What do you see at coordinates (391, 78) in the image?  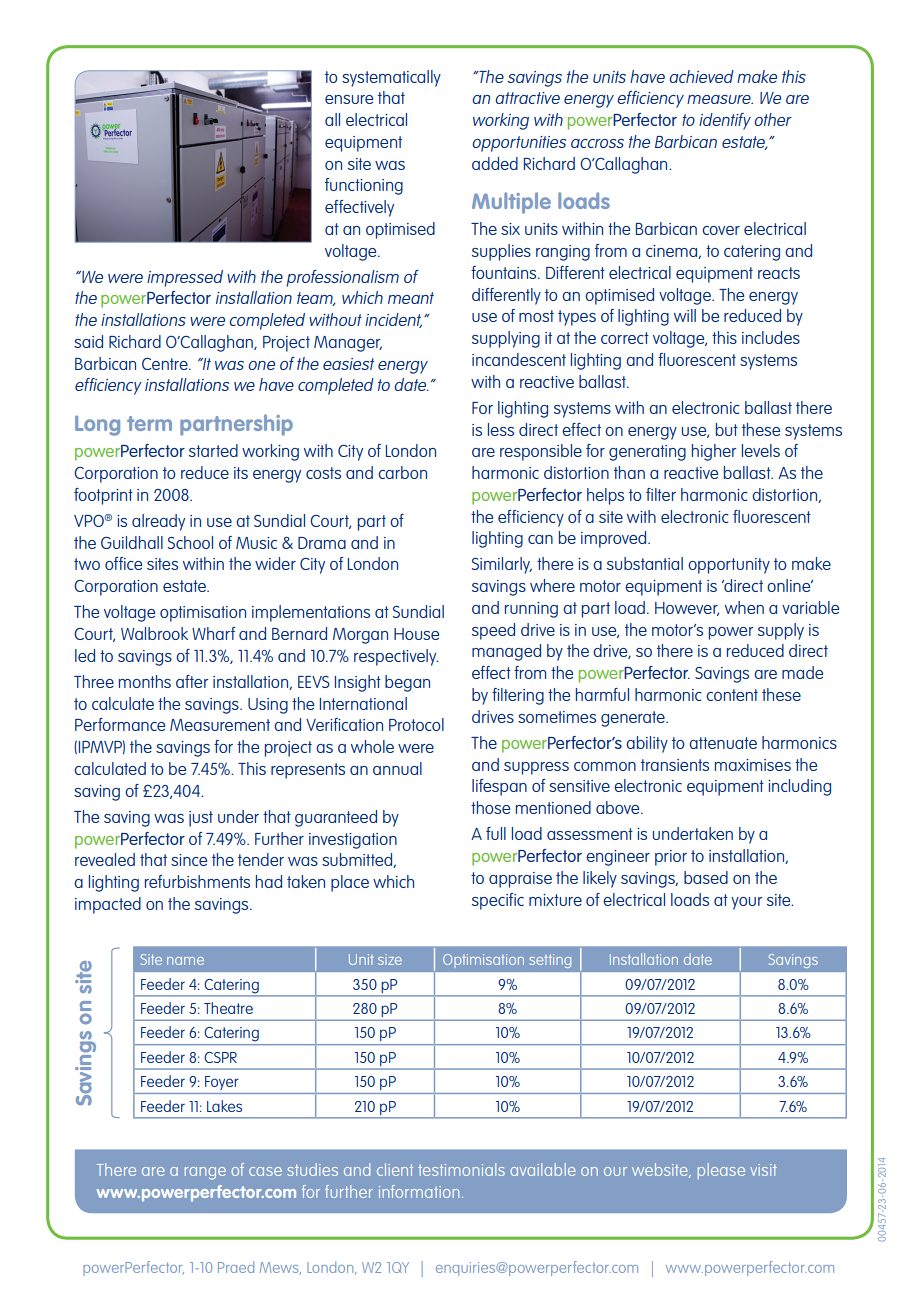 I see `systematically` at bounding box center [391, 78].
